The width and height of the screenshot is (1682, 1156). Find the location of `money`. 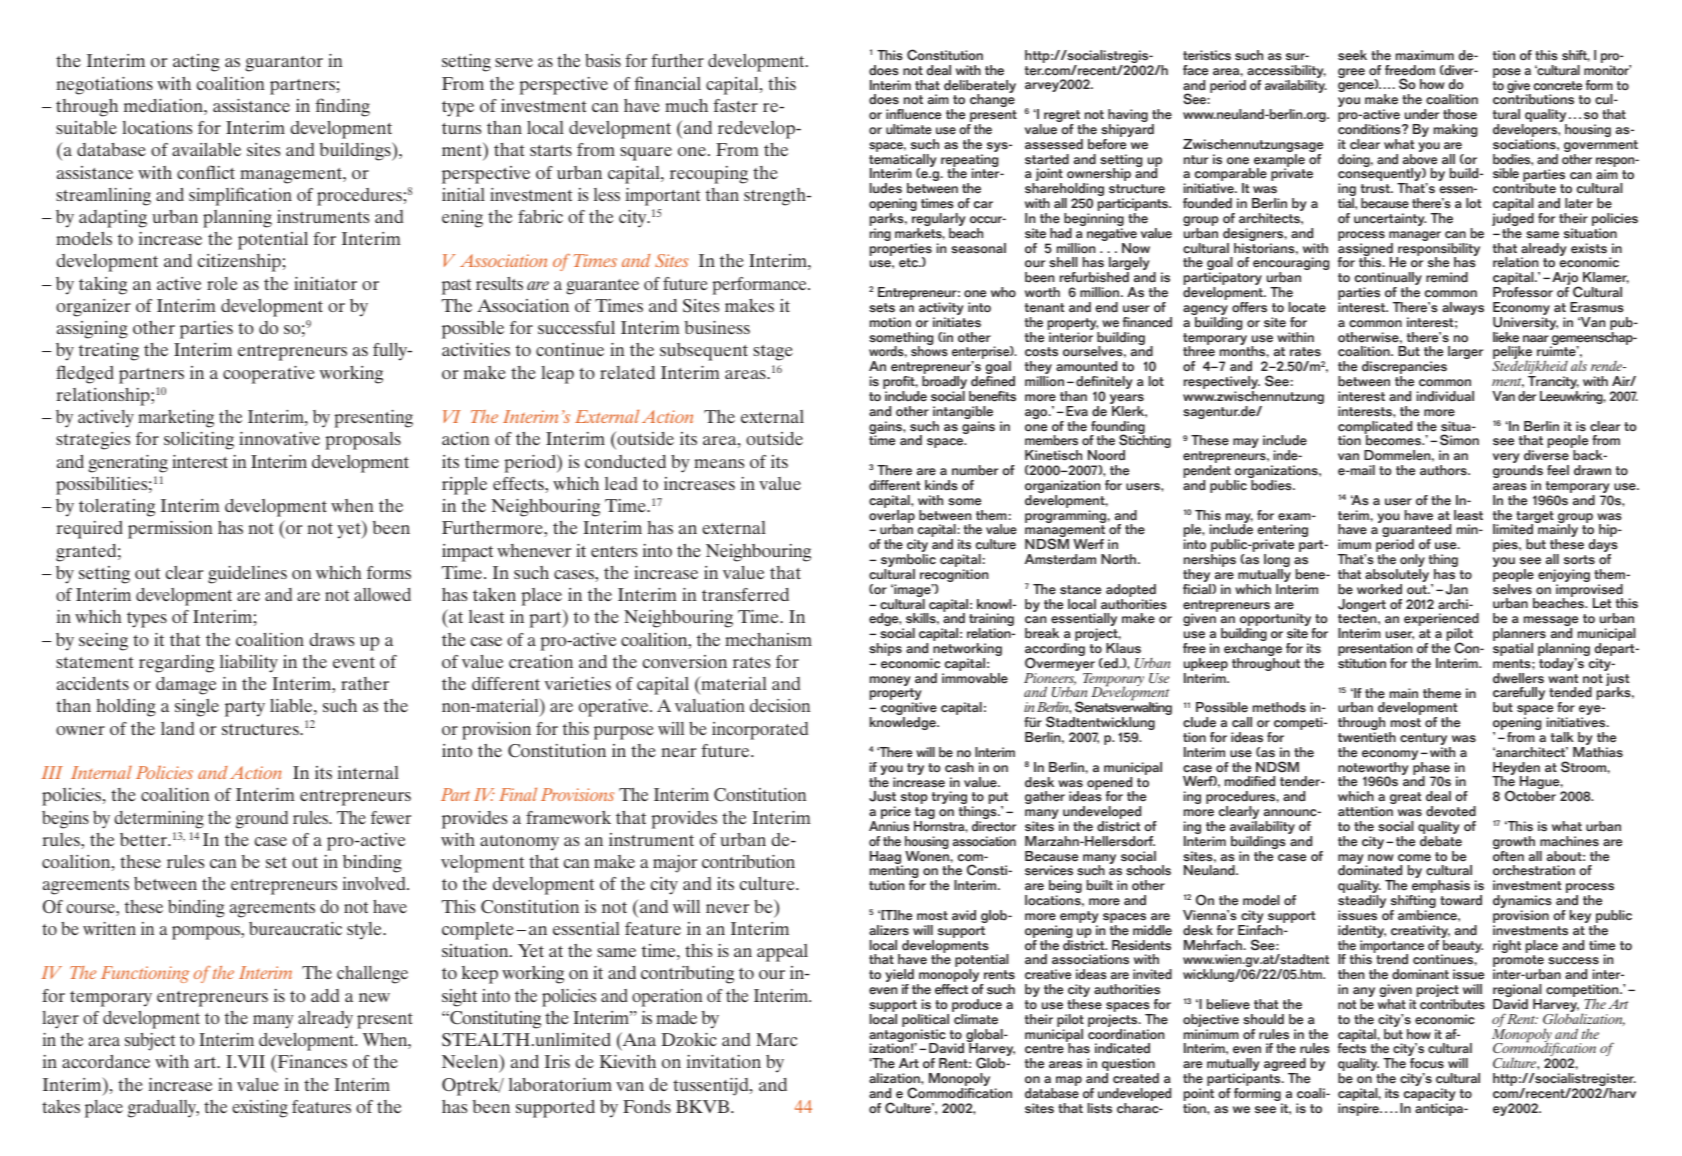

money is located at coordinates (891, 682).
